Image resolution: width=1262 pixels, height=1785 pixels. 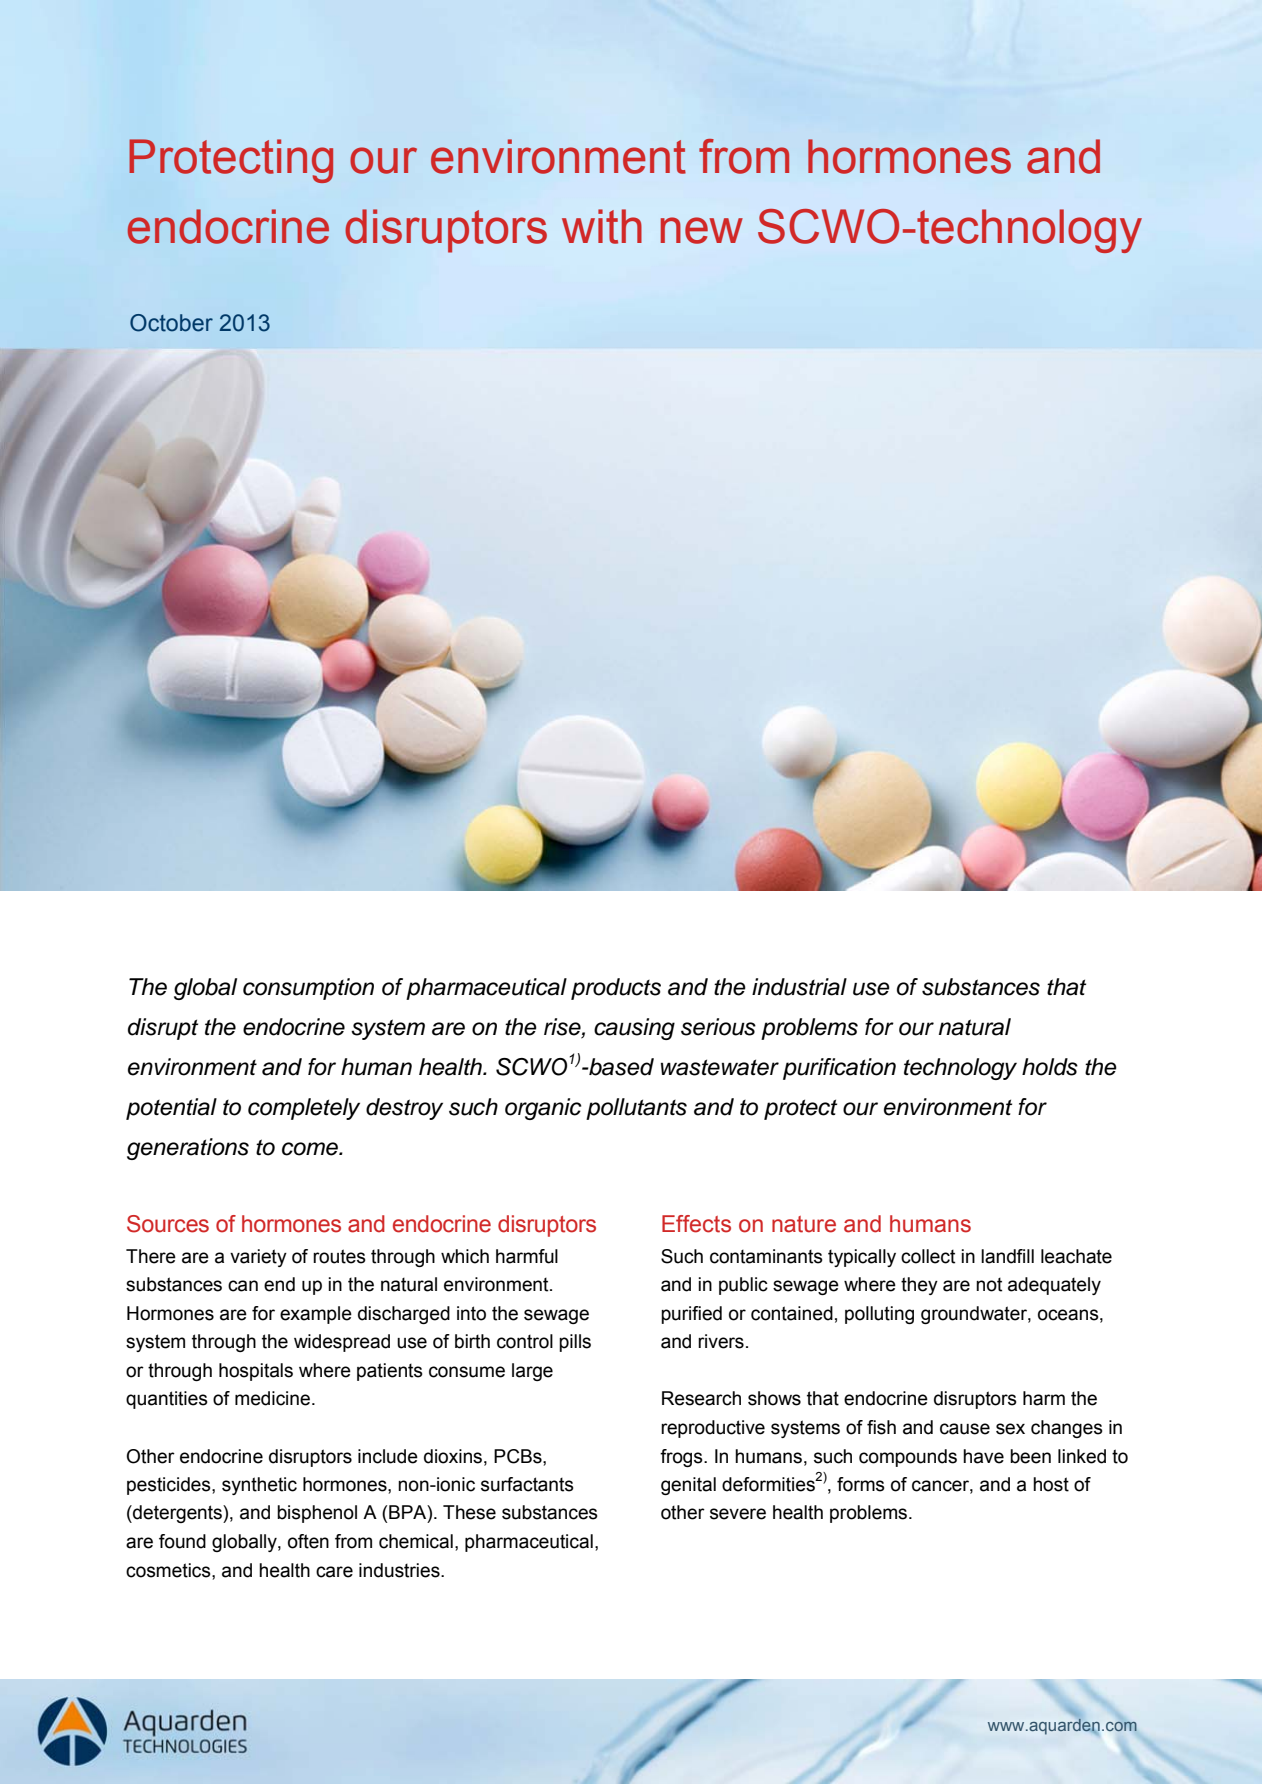 I want to click on with, so click(x=602, y=226).
